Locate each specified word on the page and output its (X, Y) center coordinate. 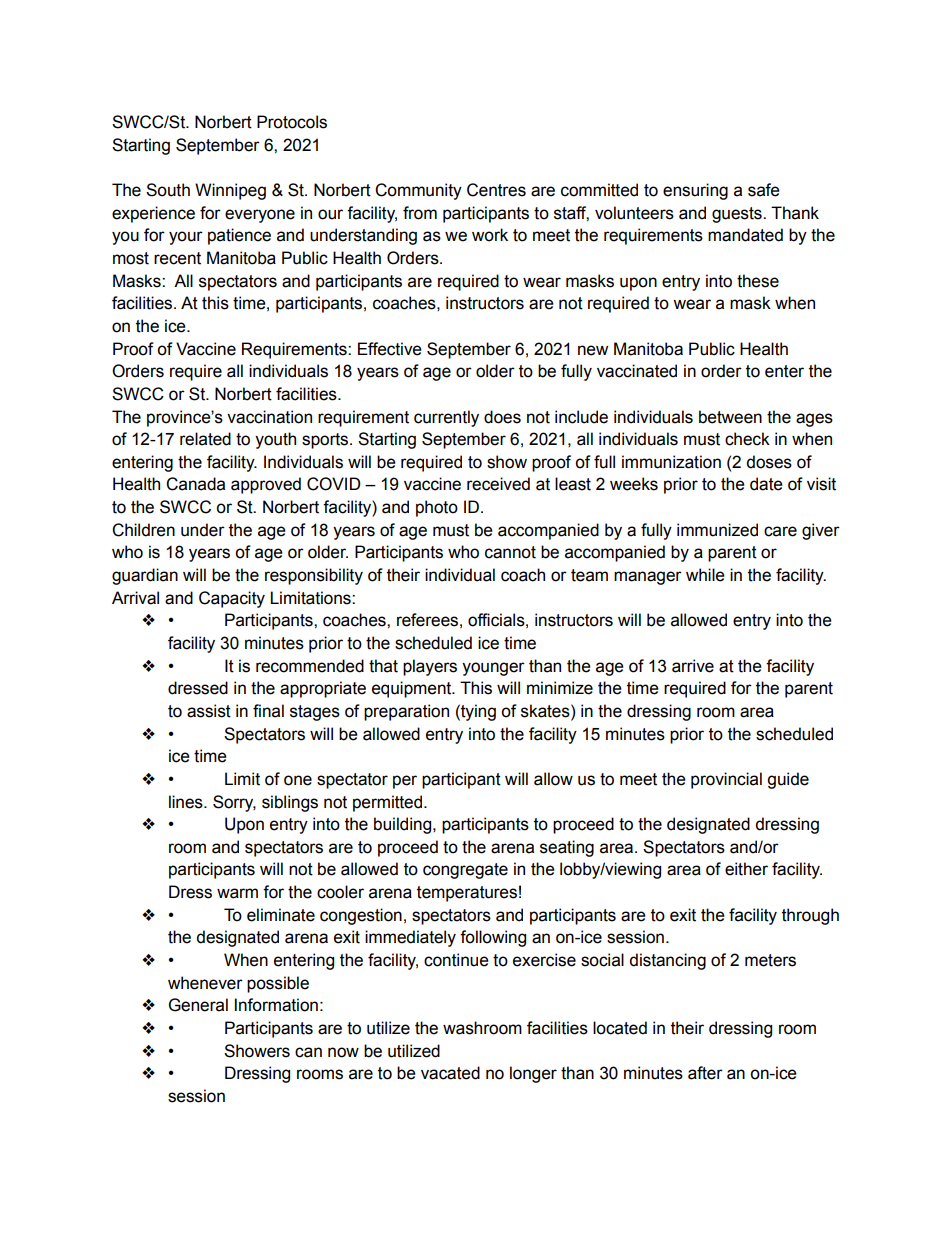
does (502, 417)
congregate (465, 871)
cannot (510, 552)
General (198, 1005)
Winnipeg (230, 191)
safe (764, 190)
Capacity (232, 599)
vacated (450, 1073)
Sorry (234, 803)
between (730, 417)
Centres (496, 190)
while (705, 575)
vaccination (269, 417)
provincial (726, 780)
